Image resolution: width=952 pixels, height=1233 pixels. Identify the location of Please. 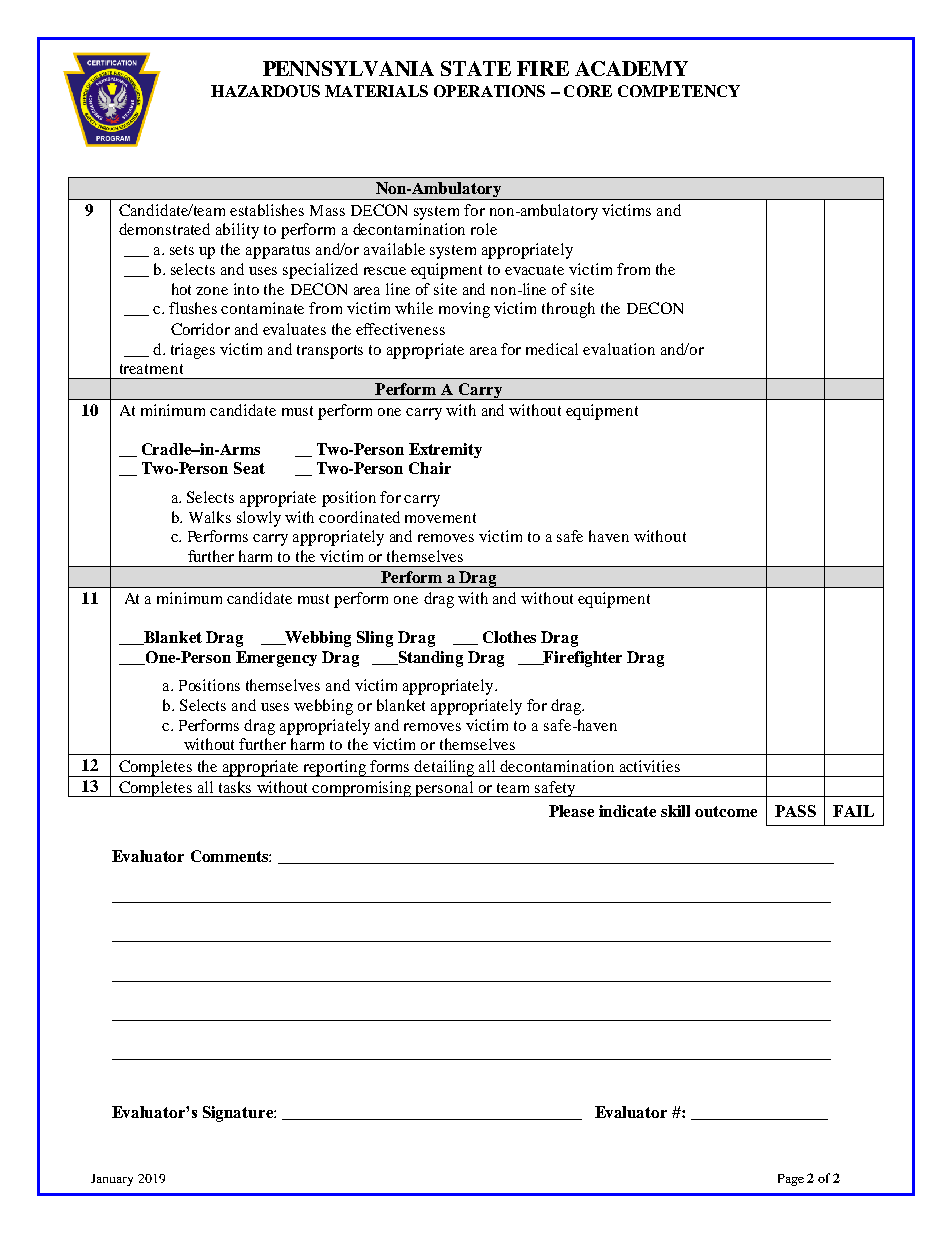
(571, 811).
